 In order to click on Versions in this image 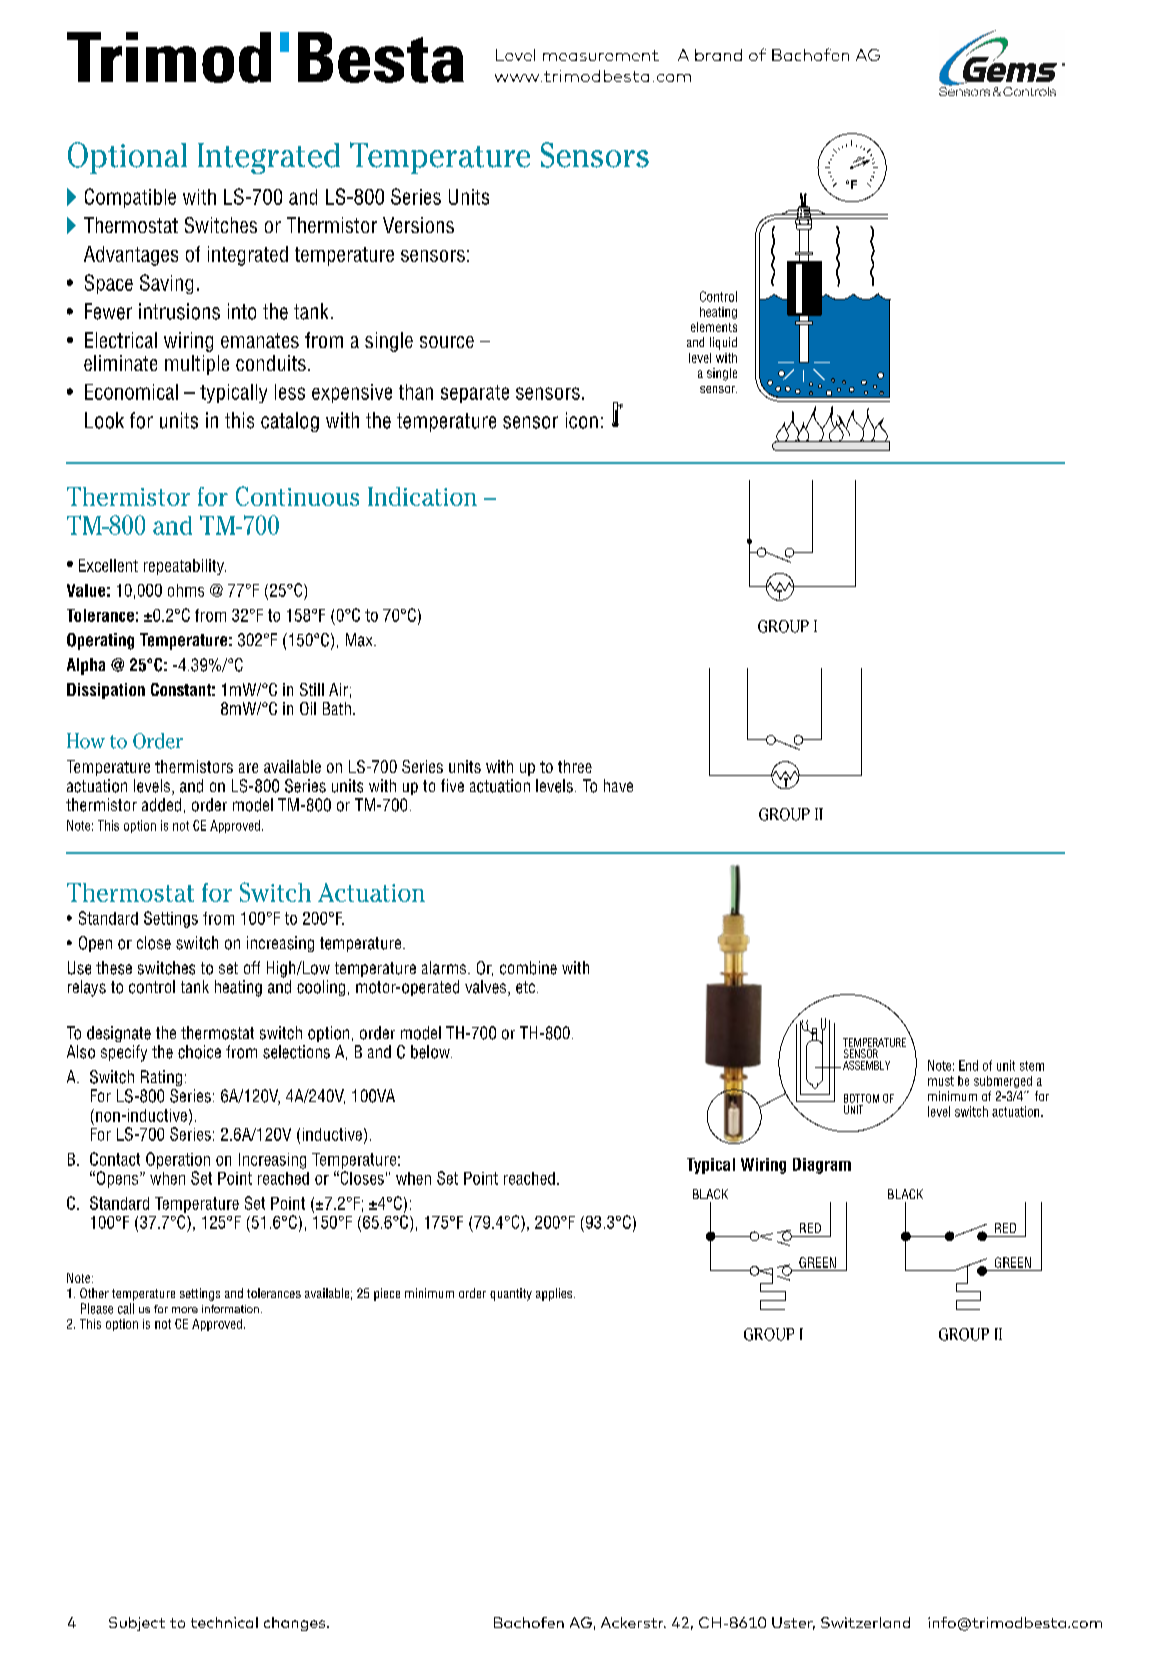, I will do `click(418, 225)`.
